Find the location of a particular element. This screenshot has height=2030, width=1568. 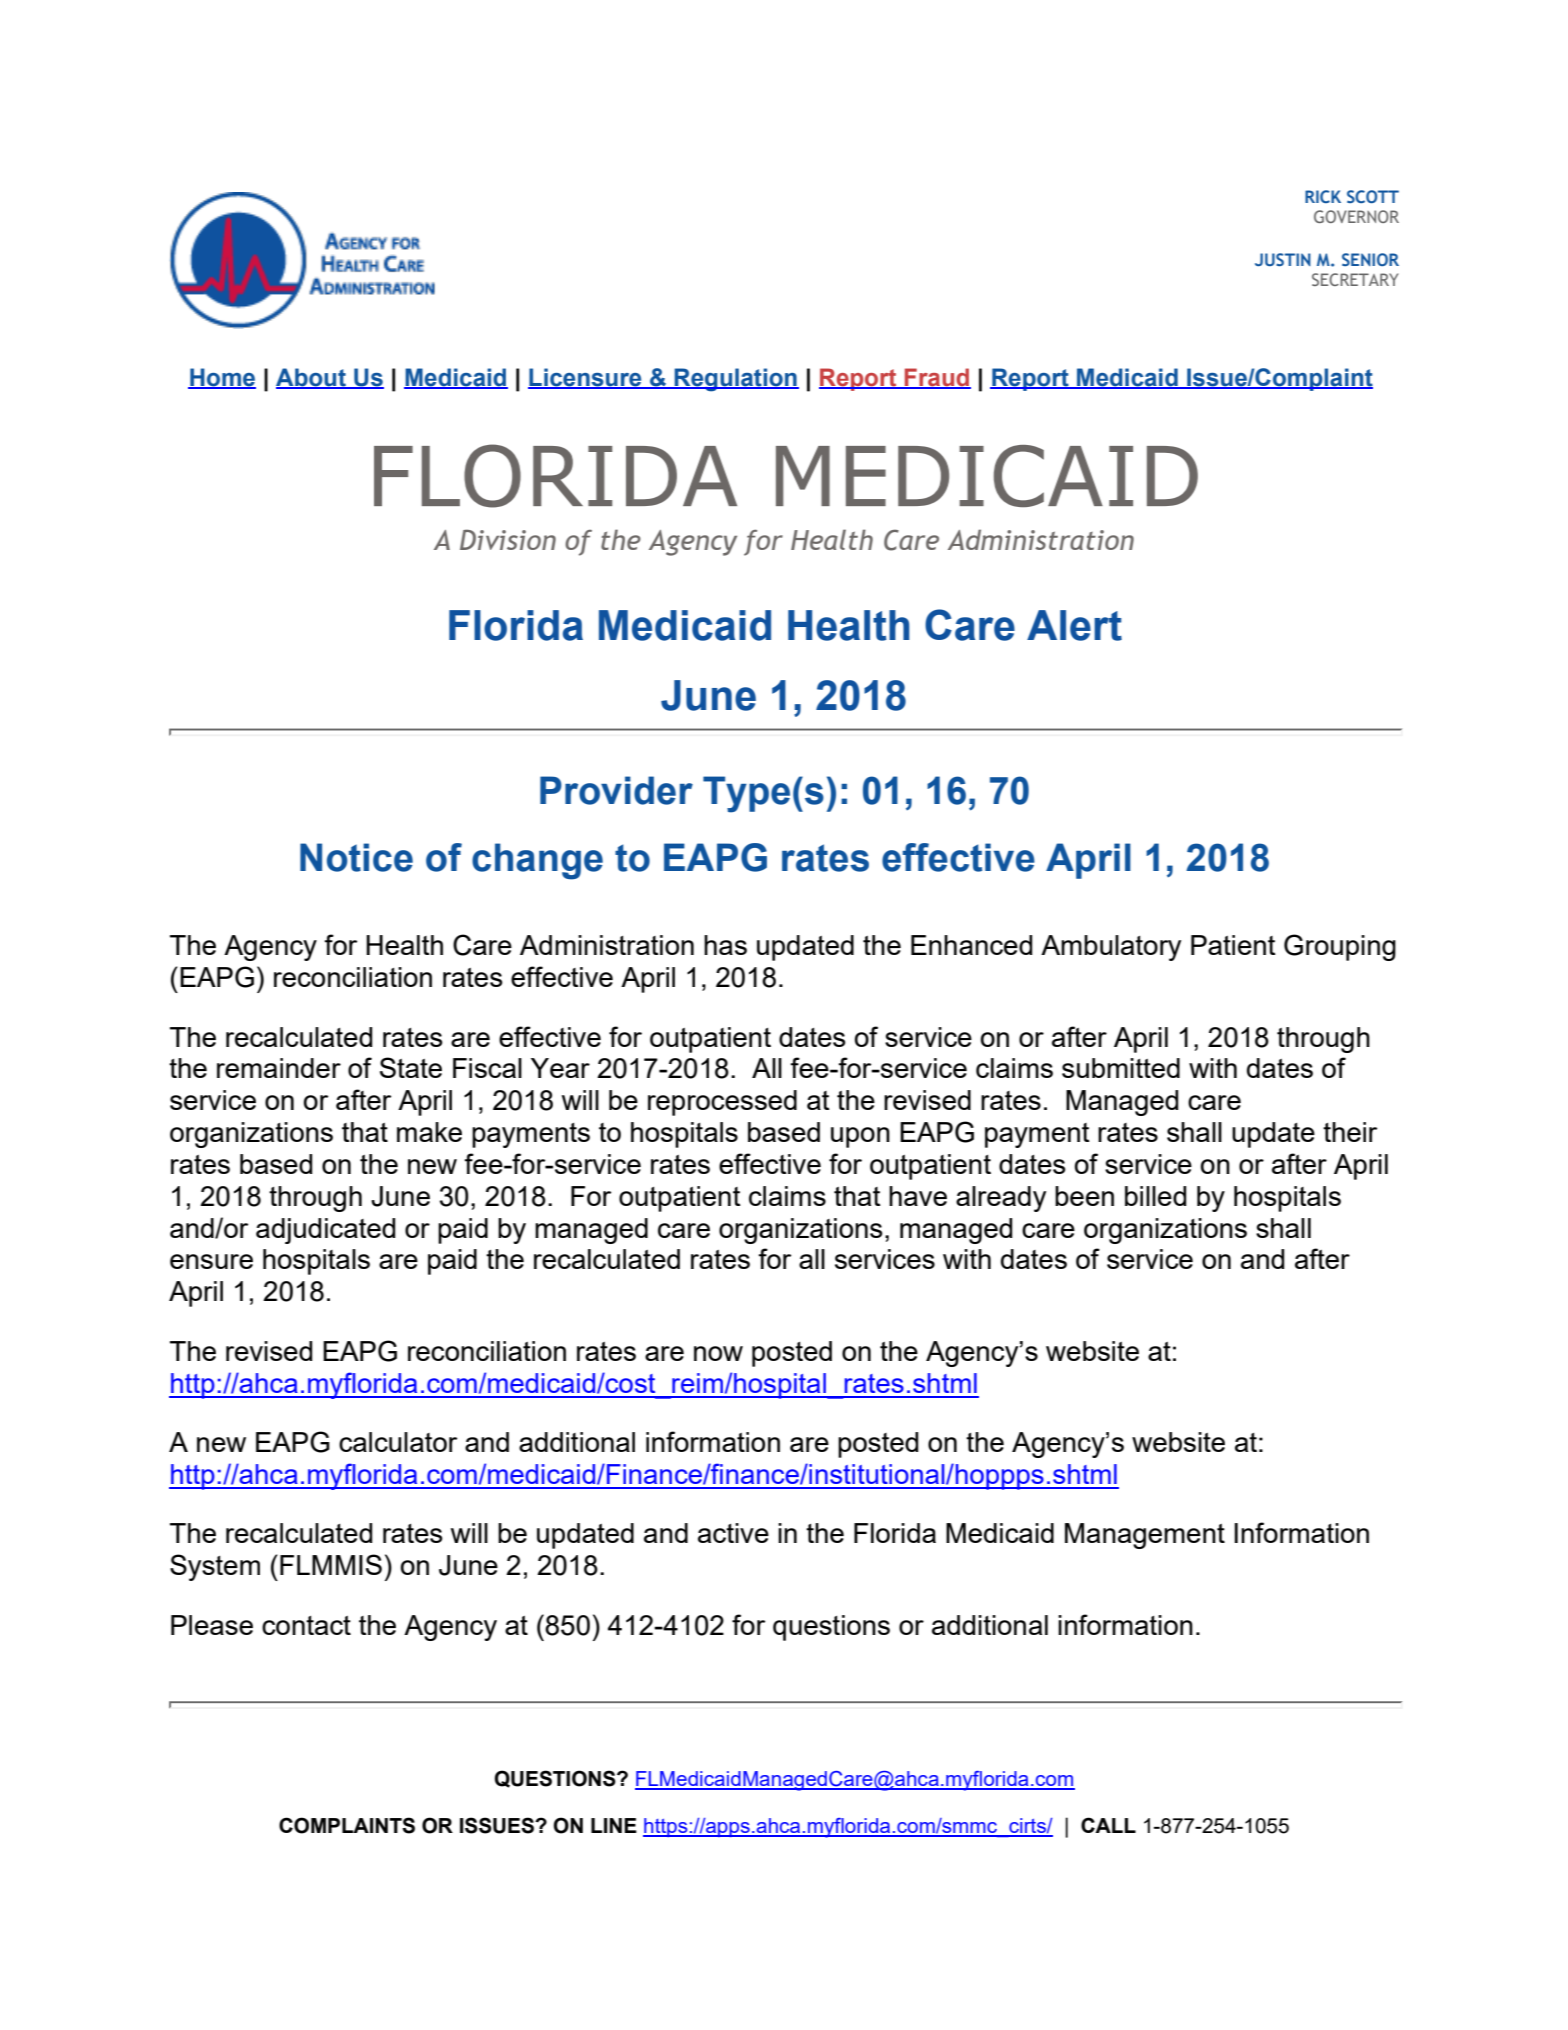

Provider is located at coordinates (616, 790).
